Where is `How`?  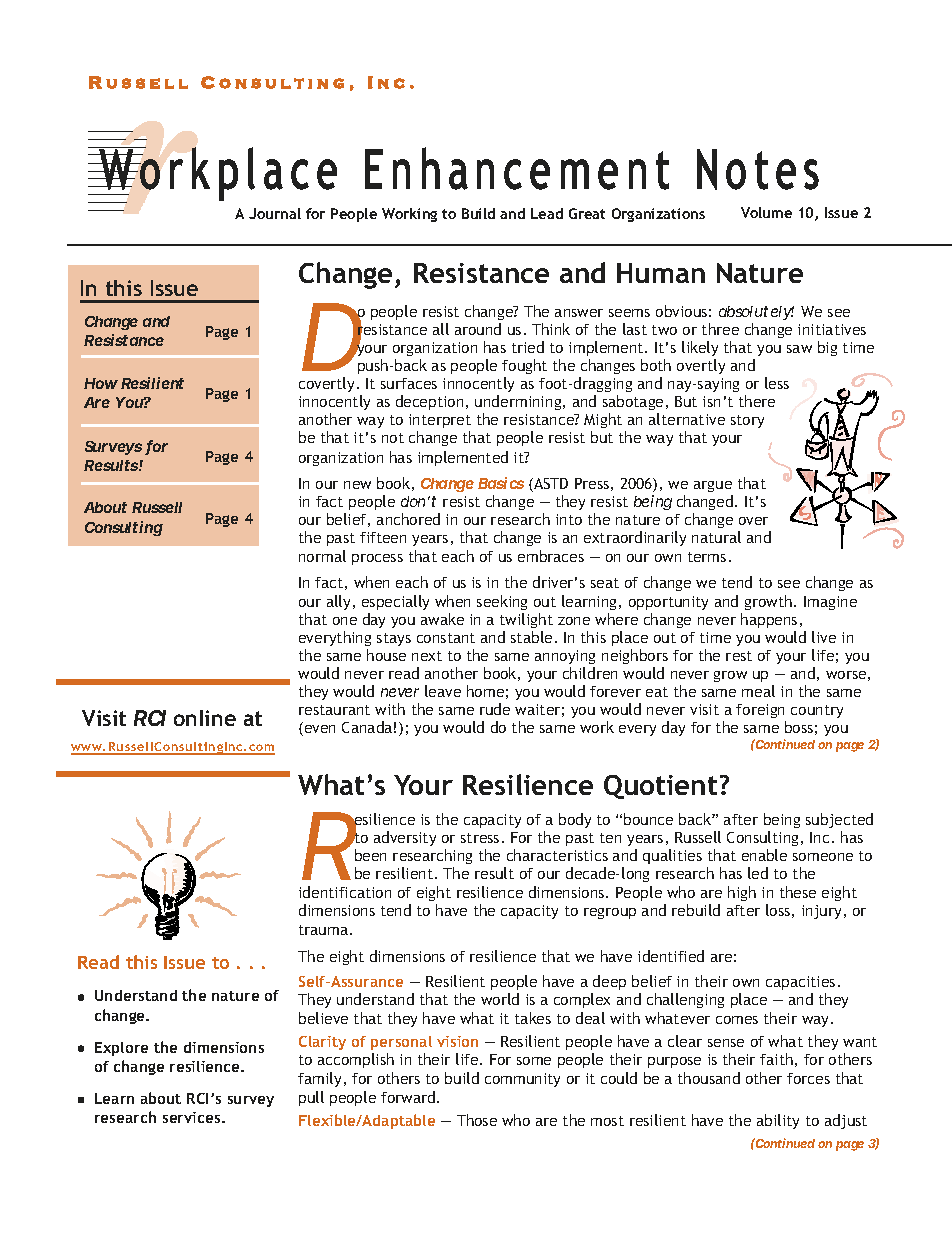 How is located at coordinates (101, 383).
